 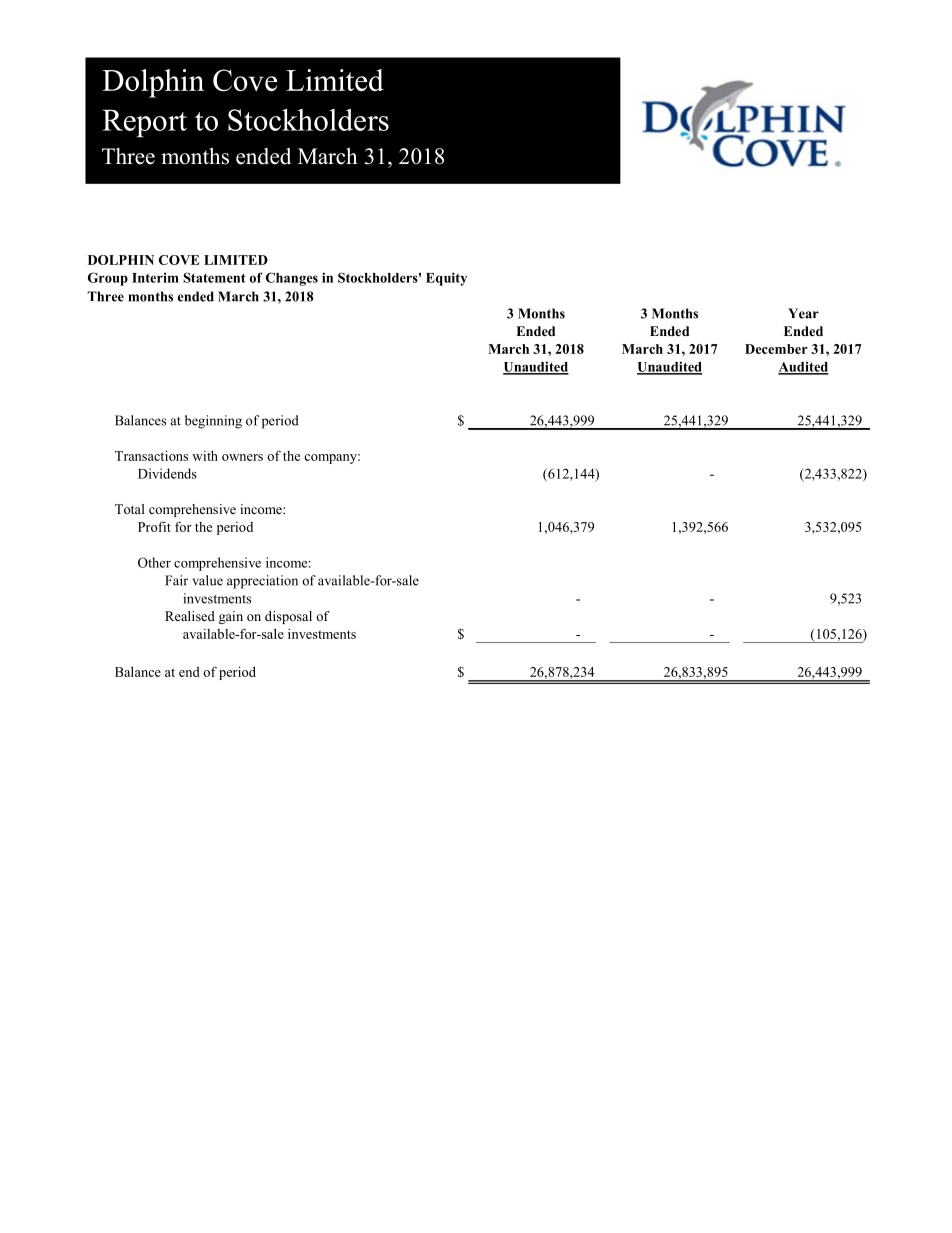 I want to click on disposal, so click(x=288, y=617).
